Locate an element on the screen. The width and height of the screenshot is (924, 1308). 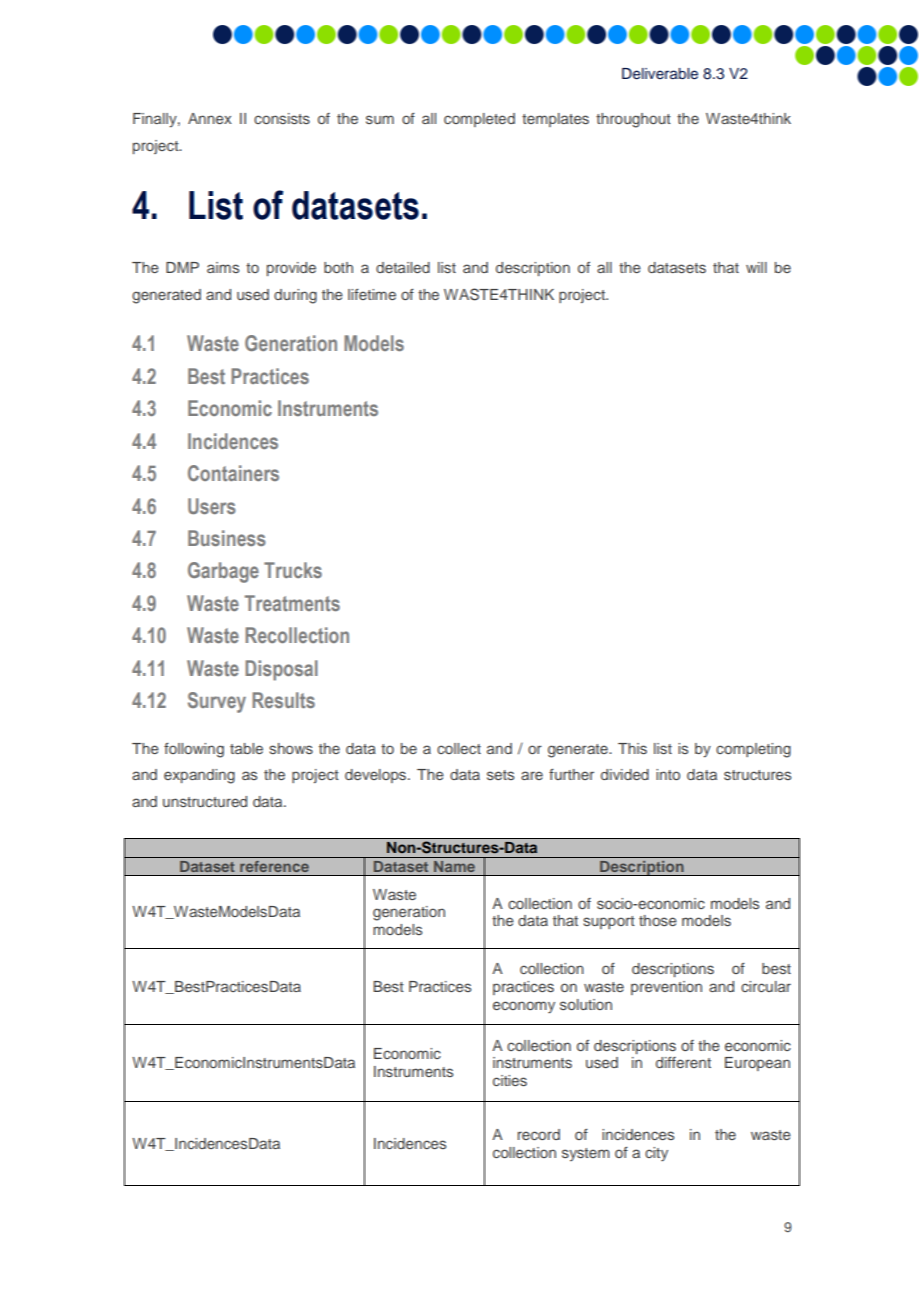
city is located at coordinates (656, 1154).
